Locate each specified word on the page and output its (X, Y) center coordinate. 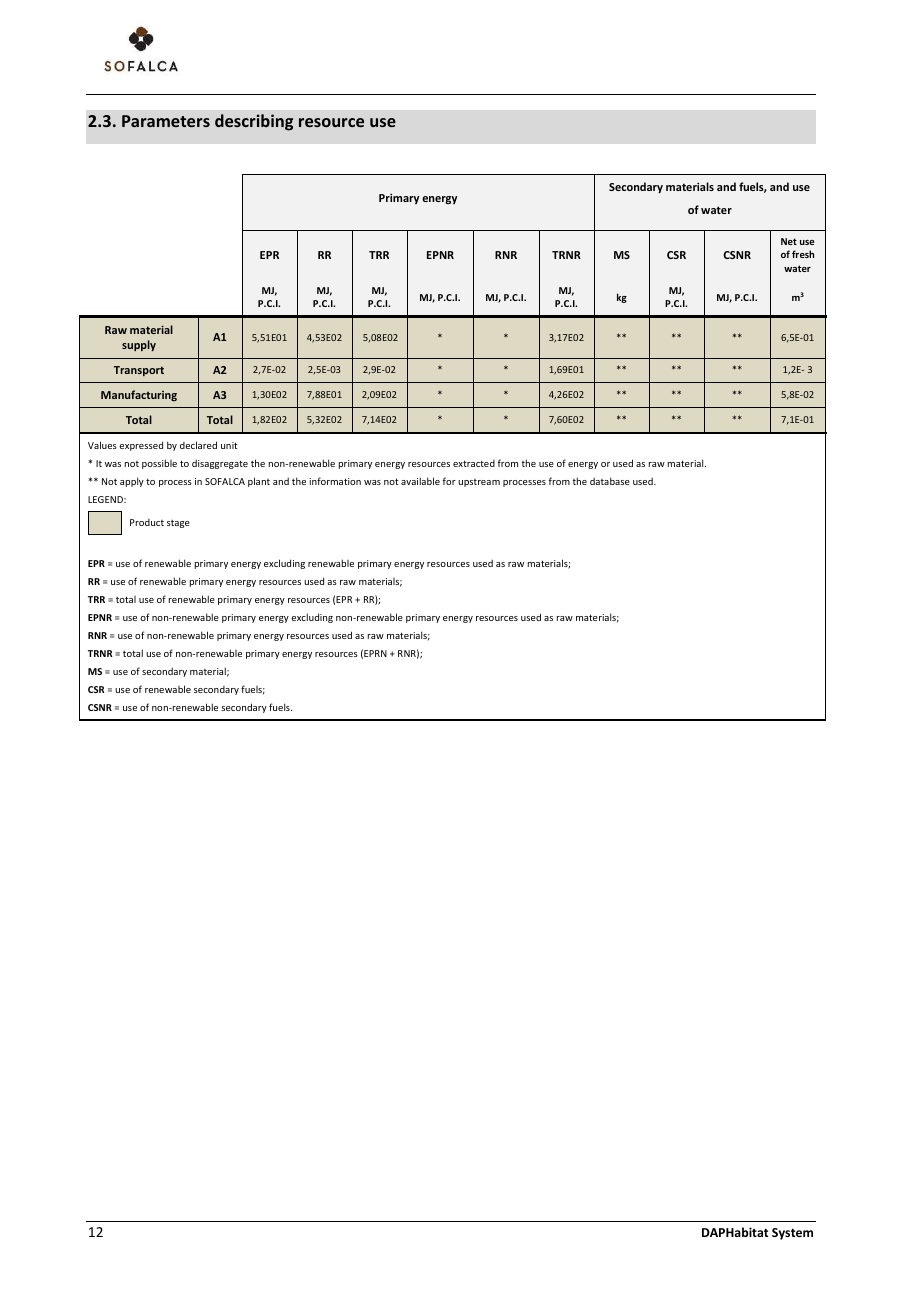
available (420, 481)
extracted (474, 463)
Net (789, 241)
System (792, 1234)
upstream (479, 483)
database (610, 481)
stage (178, 524)
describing (254, 122)
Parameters (166, 121)
